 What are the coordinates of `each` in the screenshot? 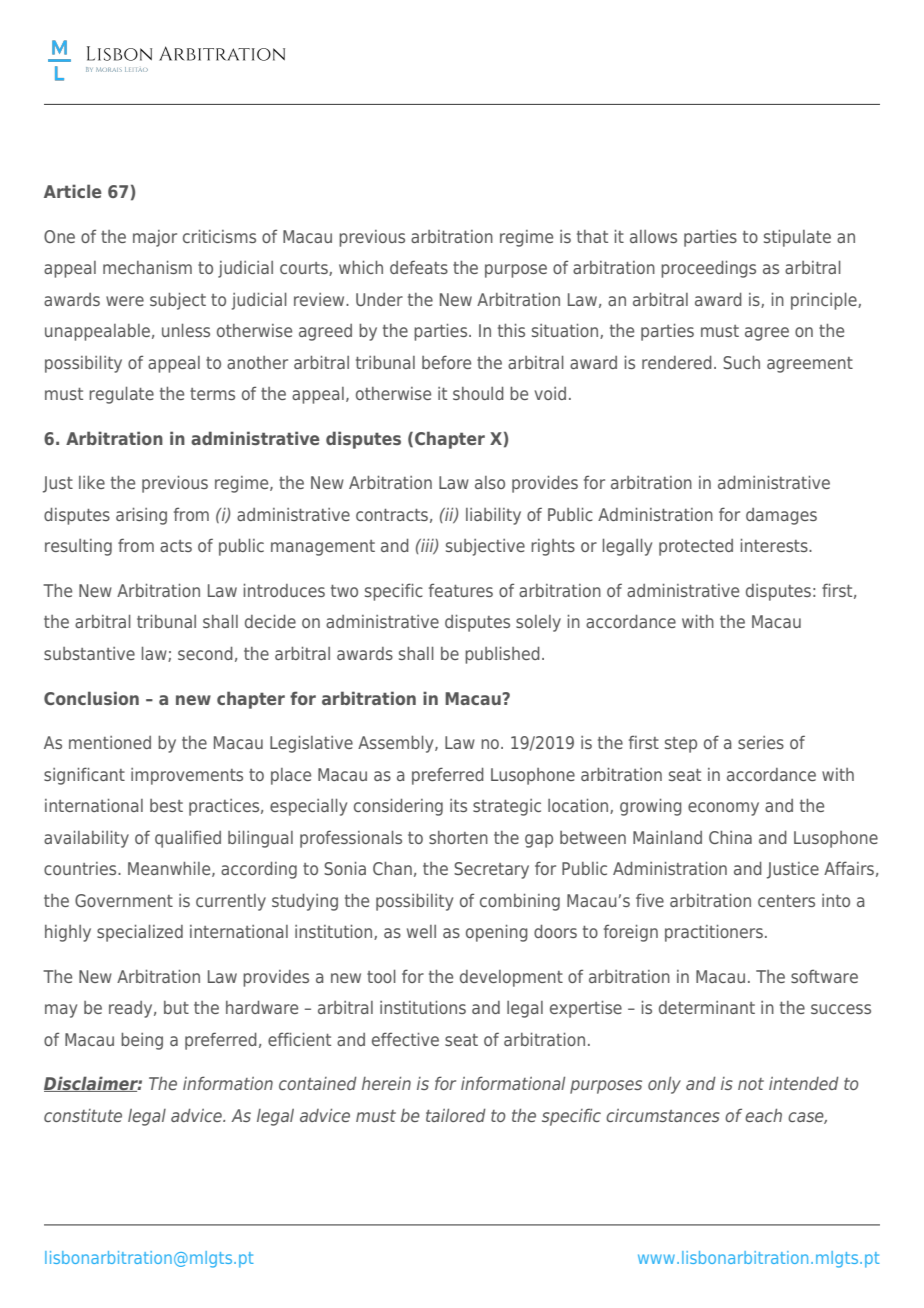 It's located at (763, 1115).
